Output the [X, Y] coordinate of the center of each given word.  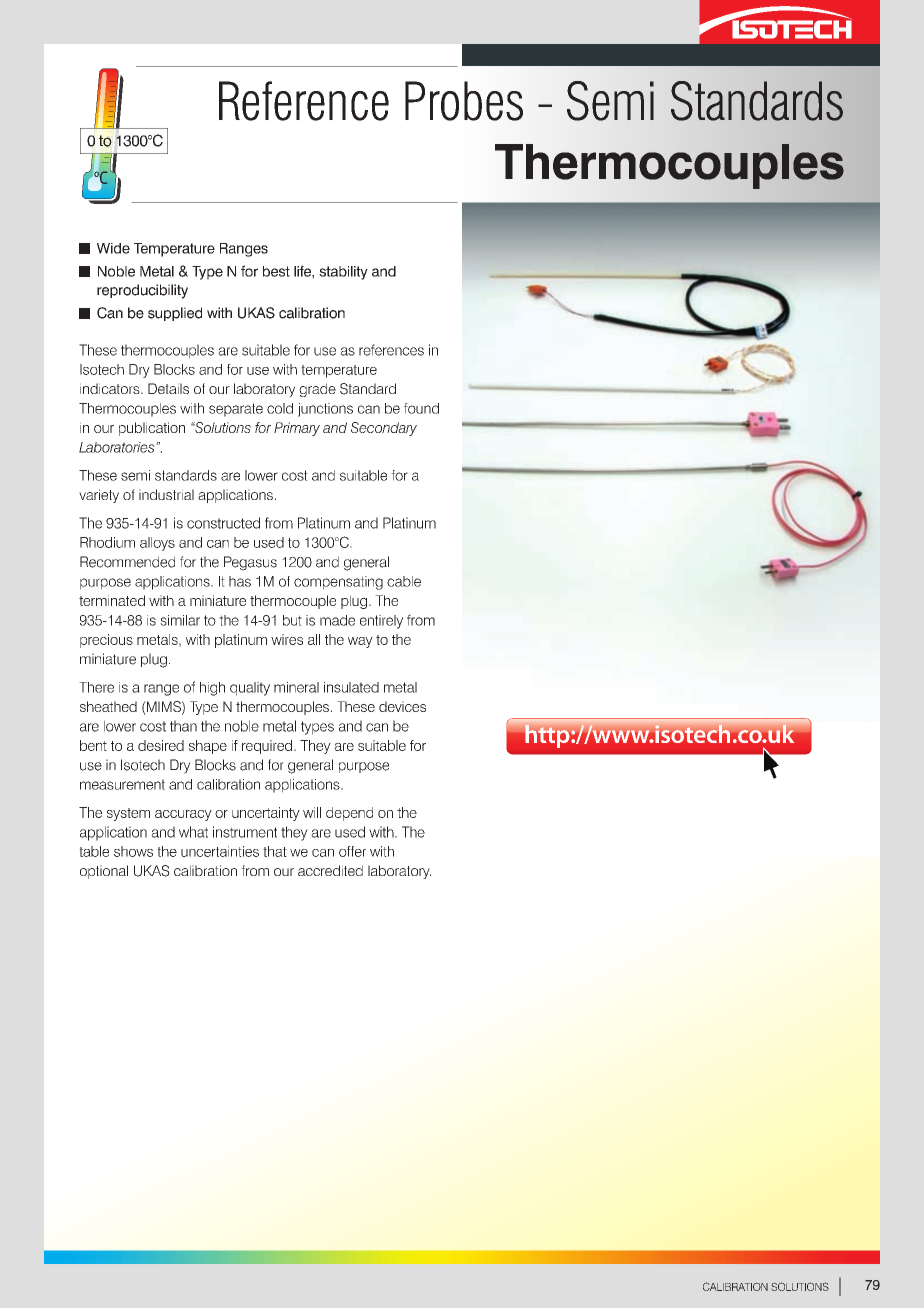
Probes [464, 101]
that [275, 851]
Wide [113, 248]
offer [352, 851]
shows [133, 851]
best [276, 271]
